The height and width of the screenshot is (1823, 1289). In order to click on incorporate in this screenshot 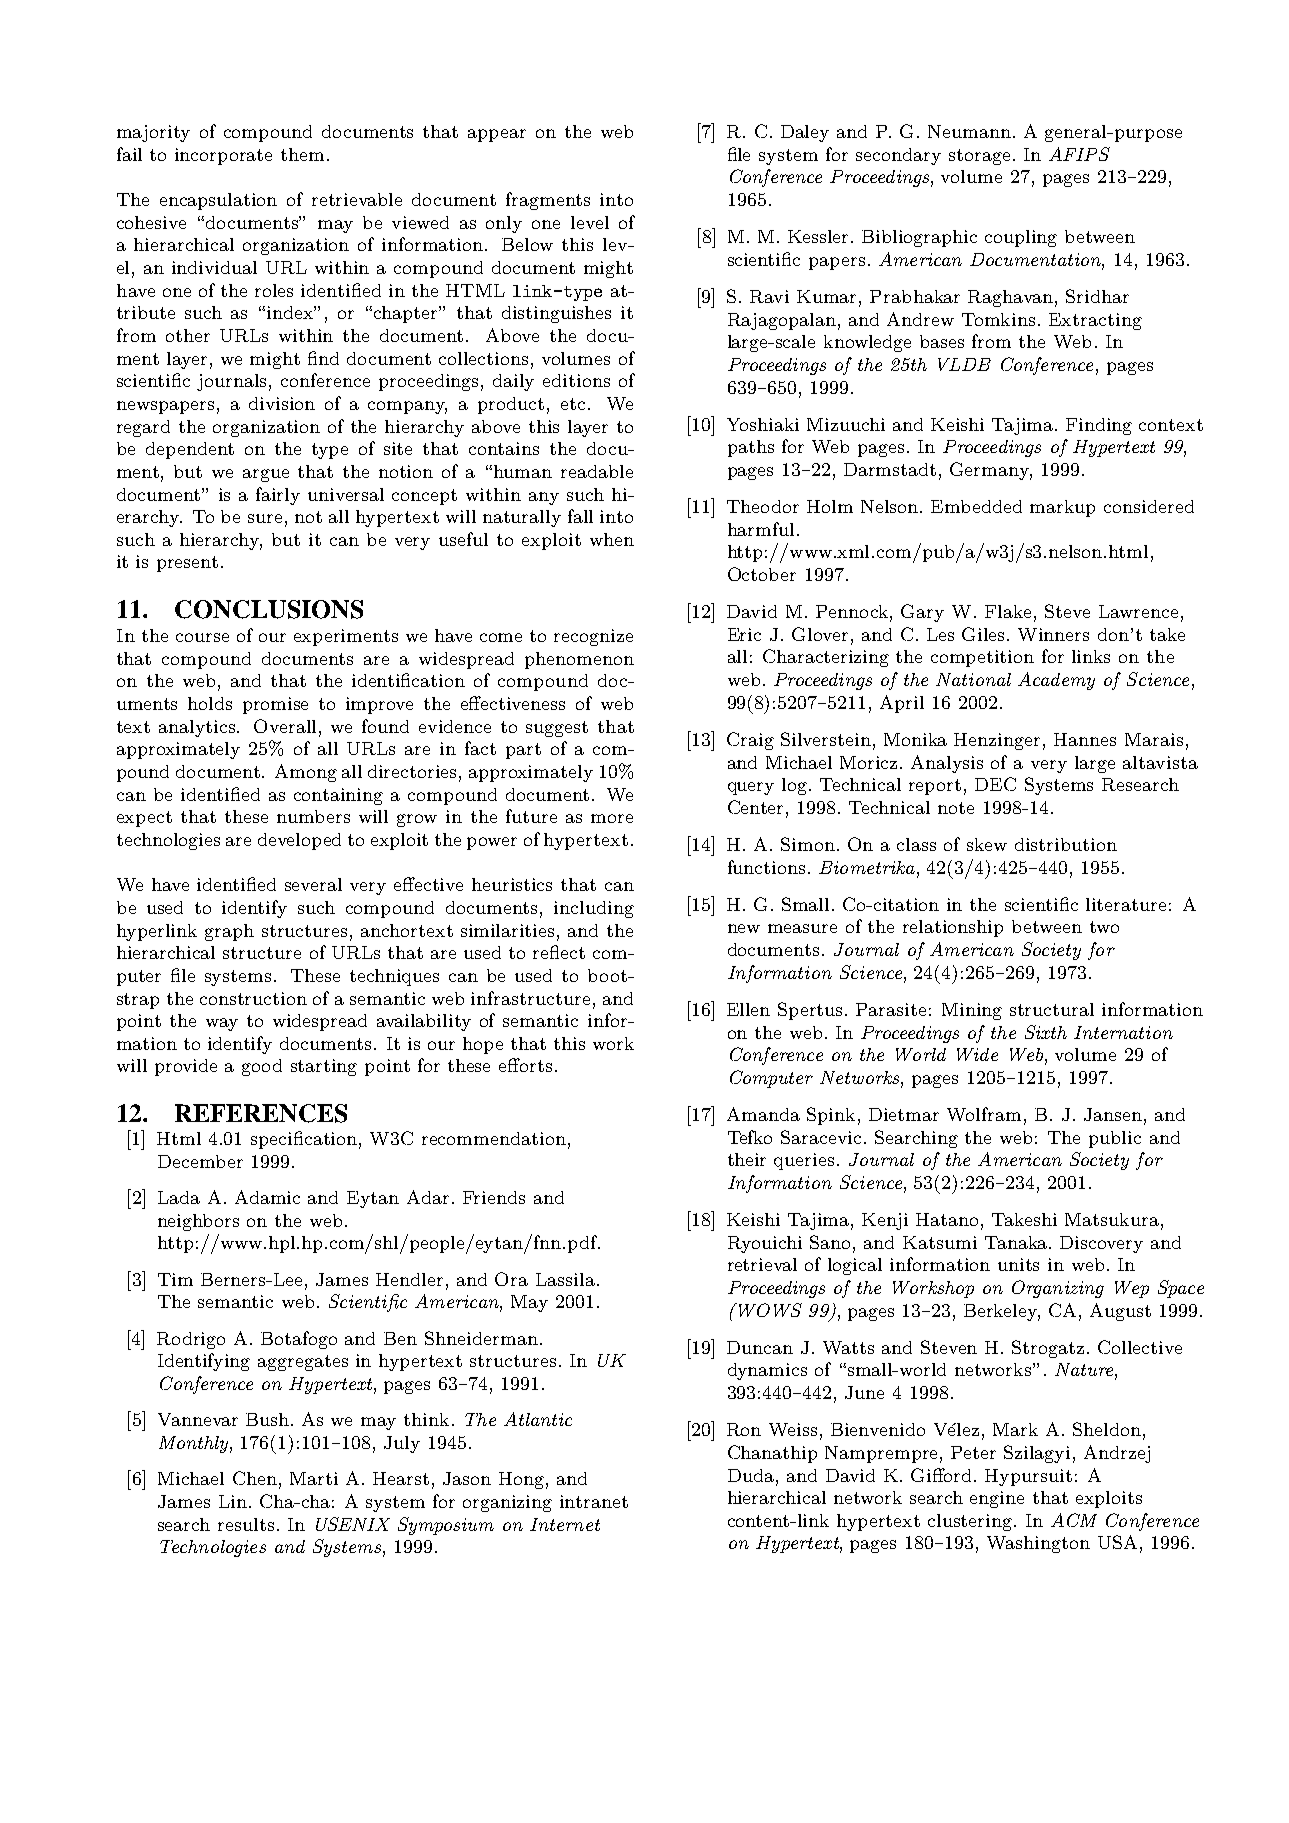, I will do `click(223, 156)`.
